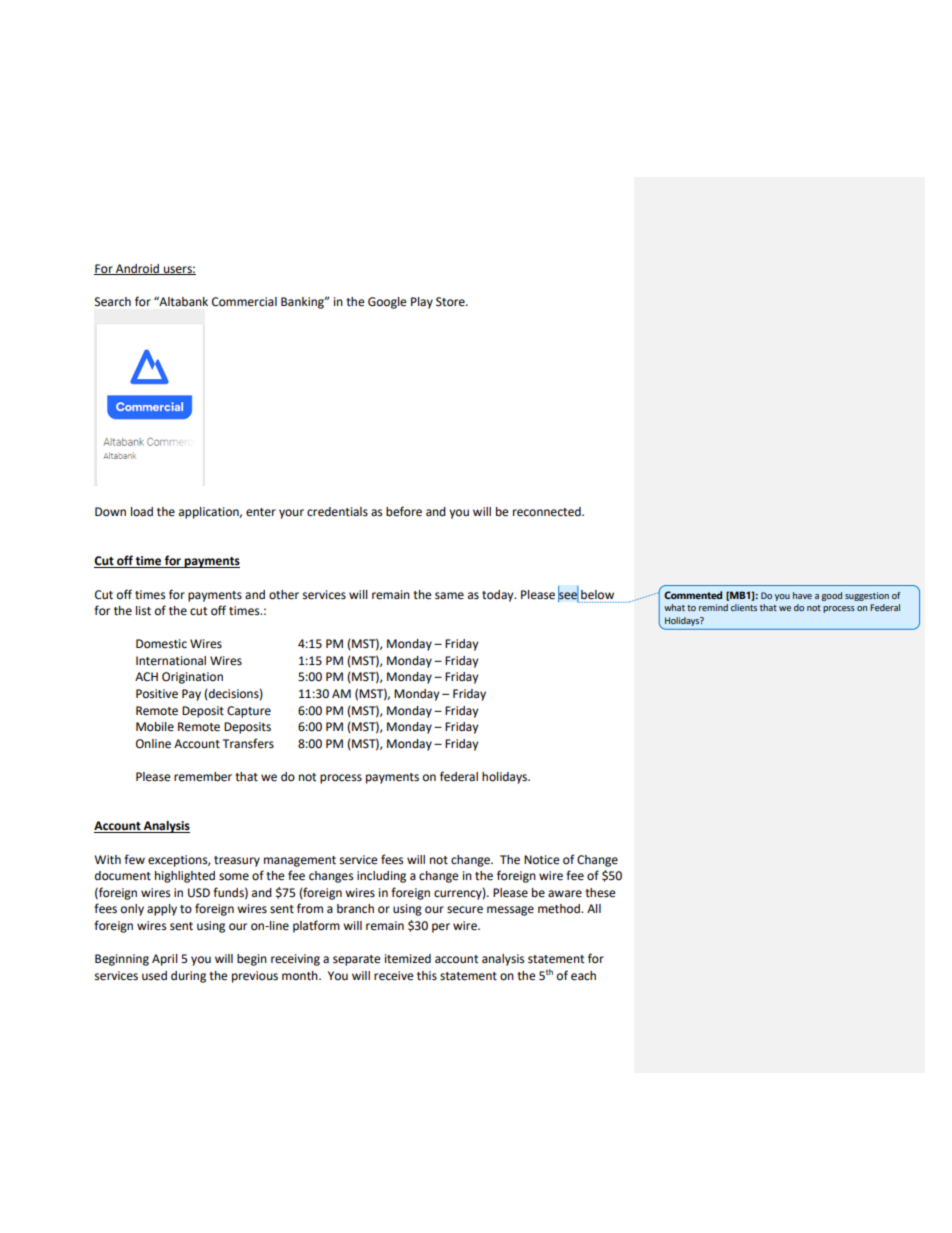  Describe the element at coordinates (802, 595) in the page. I see `have` at that location.
